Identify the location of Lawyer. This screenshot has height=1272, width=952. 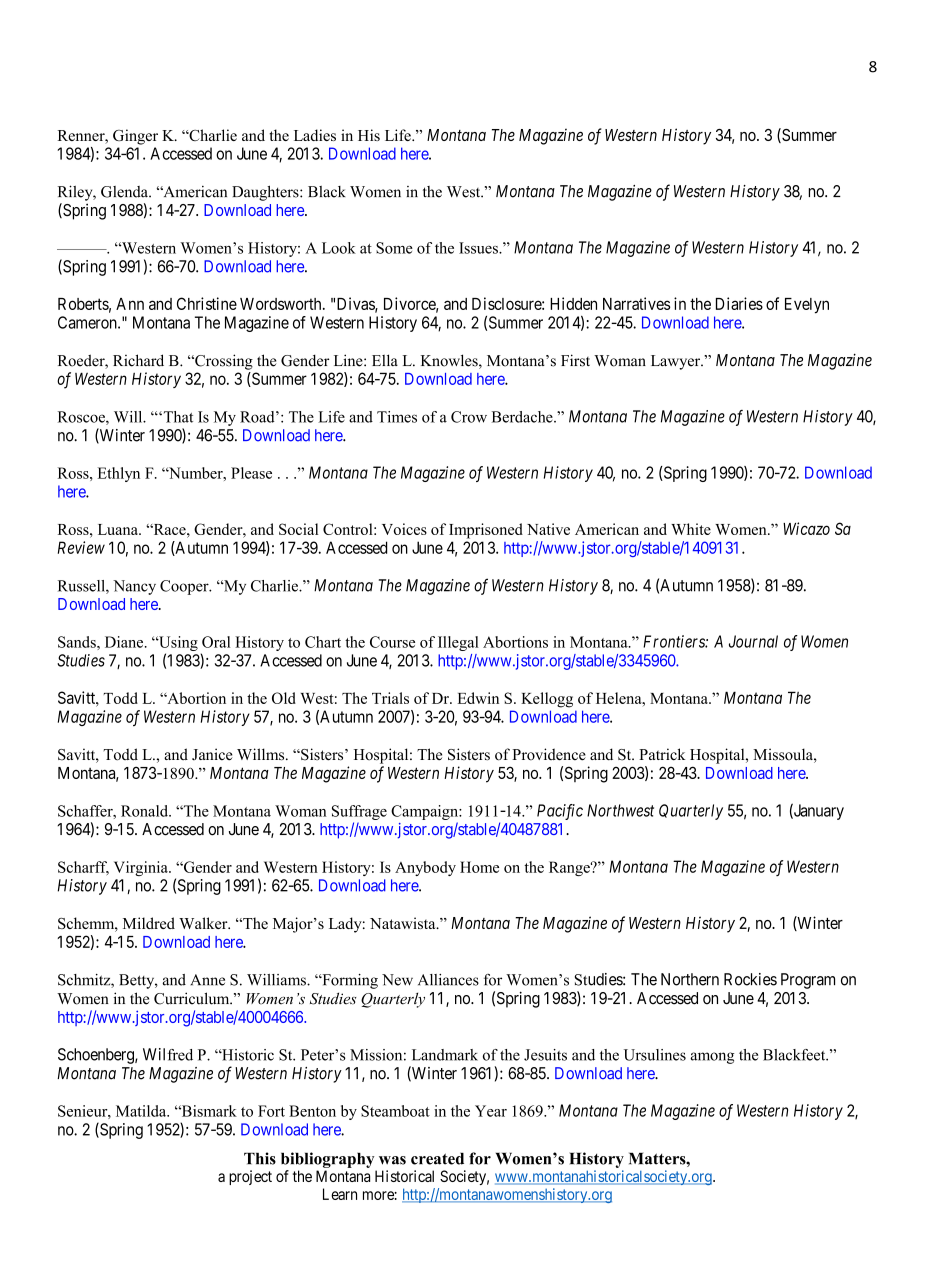
(677, 362).
